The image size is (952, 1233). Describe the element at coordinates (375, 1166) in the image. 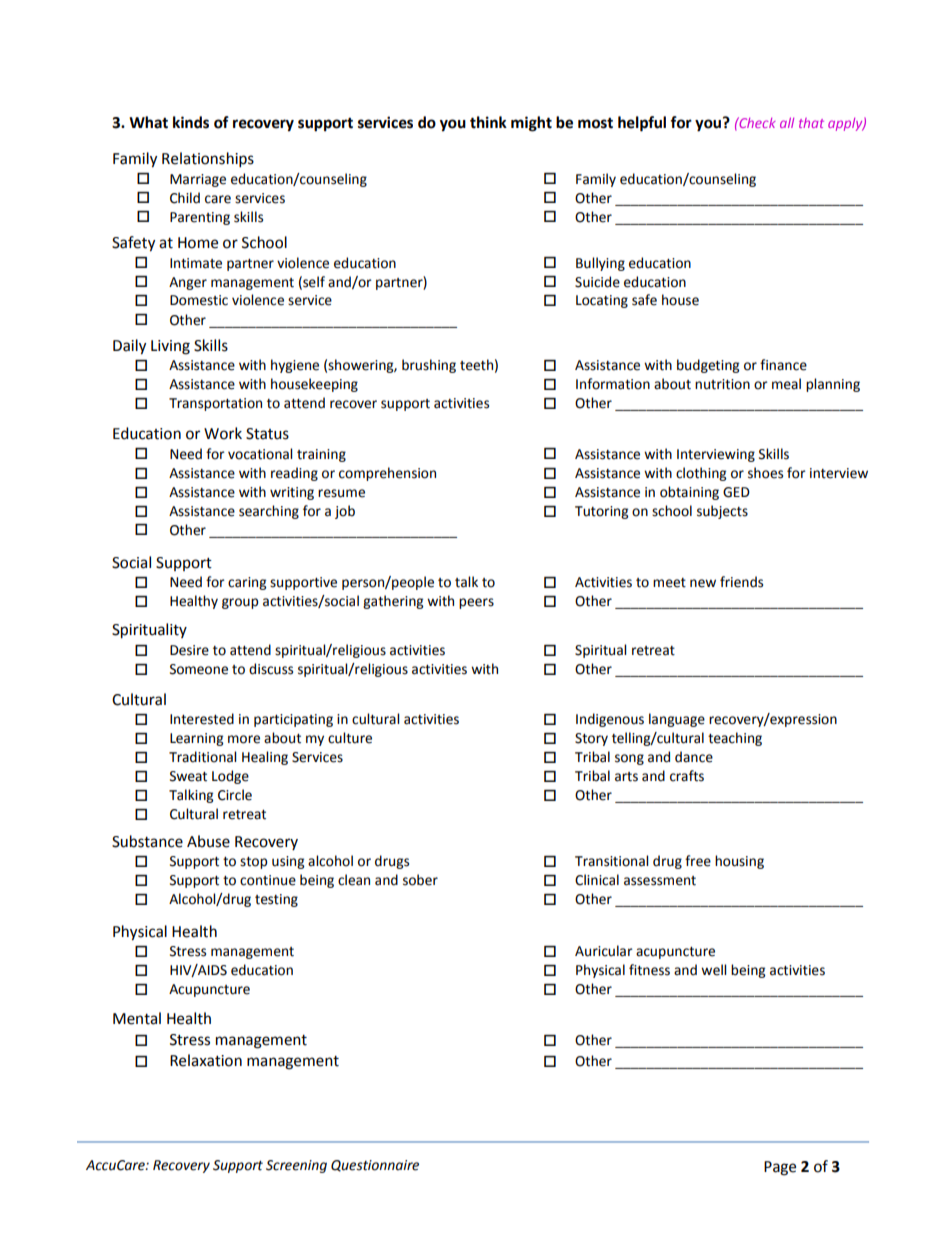

I see `Questionnaire` at that location.
